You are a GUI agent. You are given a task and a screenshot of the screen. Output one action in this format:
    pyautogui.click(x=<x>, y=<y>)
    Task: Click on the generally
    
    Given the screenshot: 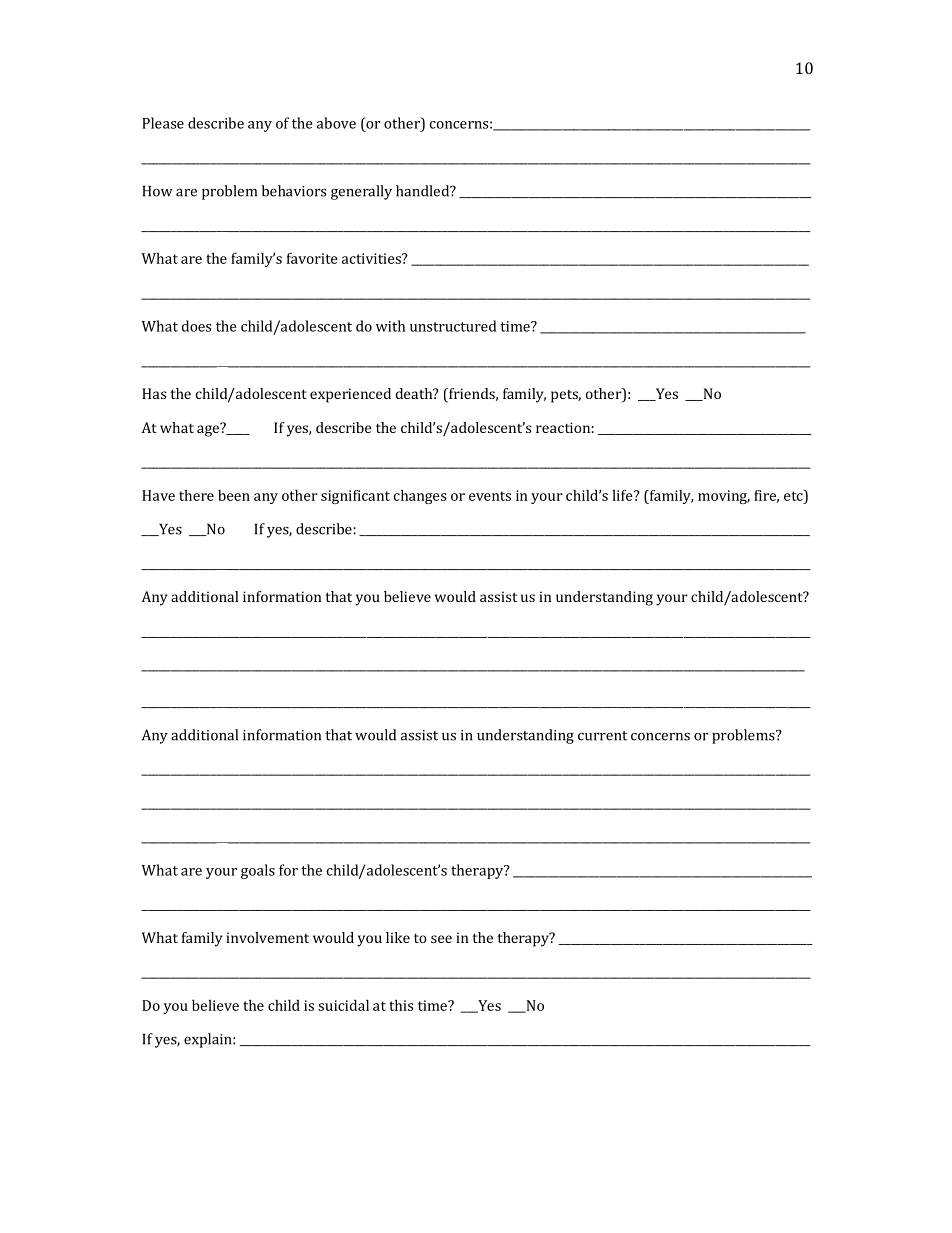 What is the action you would take?
    pyautogui.click(x=361, y=192)
